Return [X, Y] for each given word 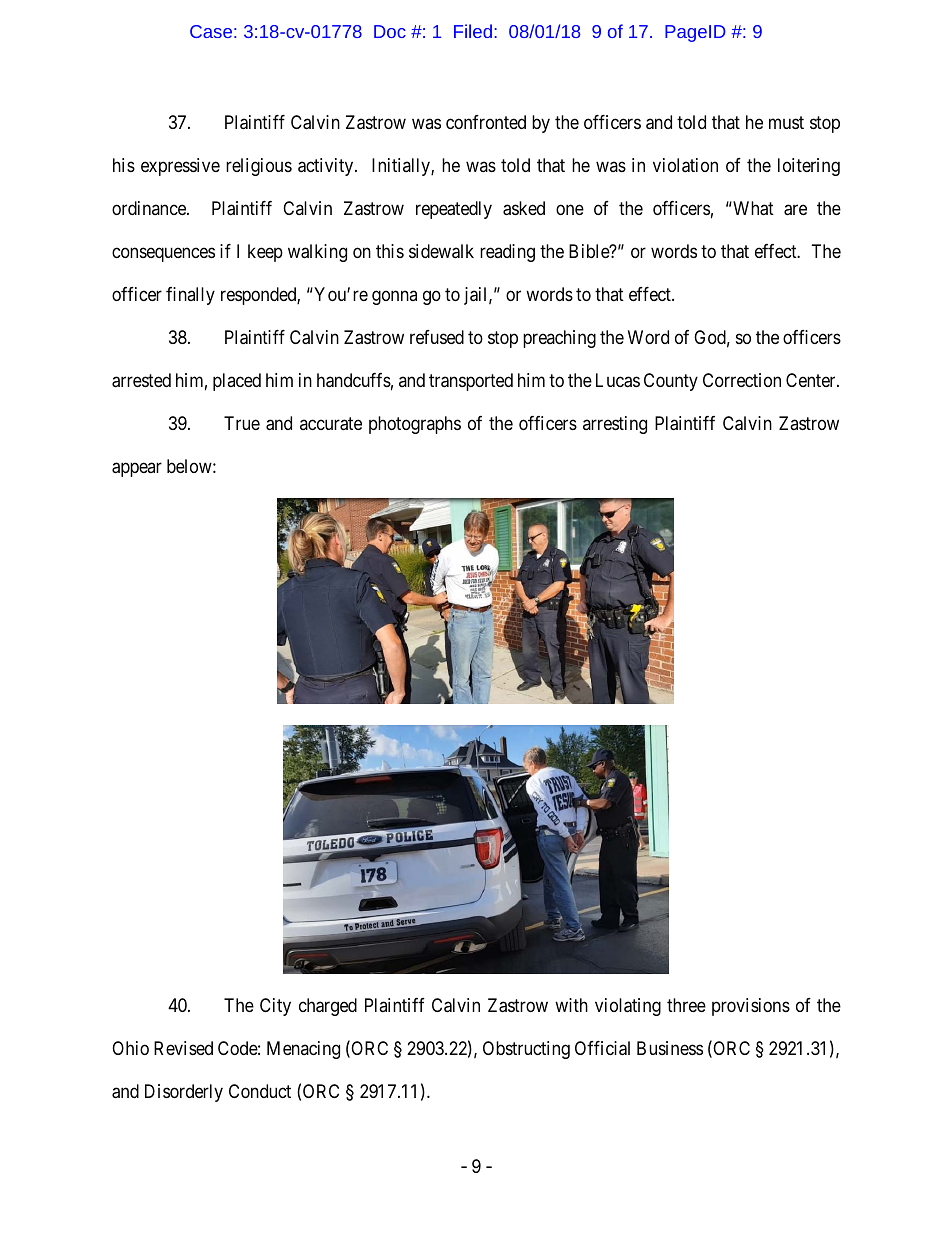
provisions [751, 1007]
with [571, 1005]
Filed [473, 31]
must [786, 122]
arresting [615, 425]
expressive [180, 167]
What [752, 208]
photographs [415, 425]
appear [137, 469]
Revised [183, 1048]
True [242, 423]
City [275, 1007]
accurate [331, 424]
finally [190, 296]
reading [507, 253]
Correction [742, 380]
